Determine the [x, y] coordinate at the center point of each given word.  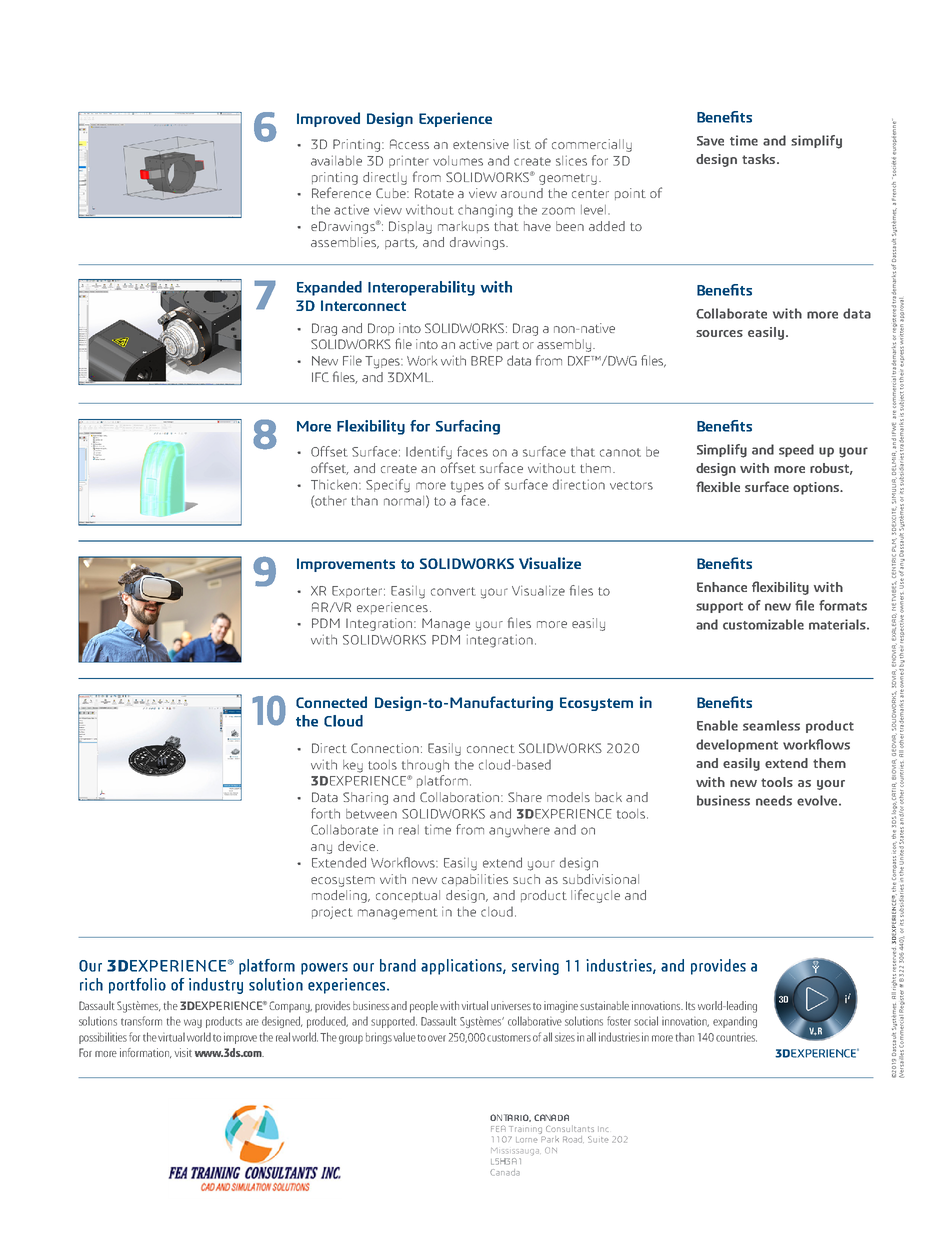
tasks [760, 159]
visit [183, 1052]
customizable [763, 624]
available [336, 160]
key [353, 766]
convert [453, 591]
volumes [458, 161]
